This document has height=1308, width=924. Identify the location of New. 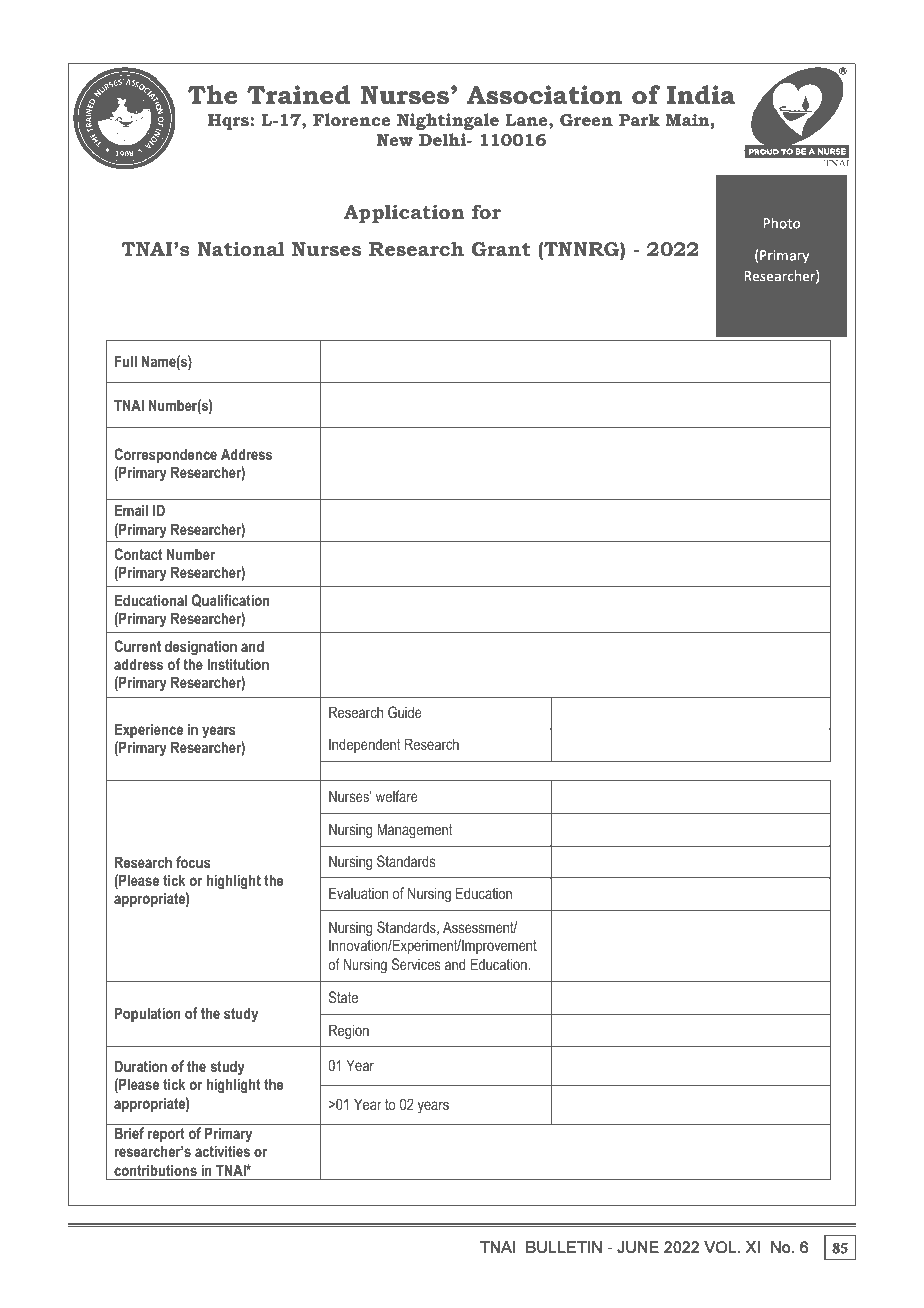
(395, 140).
